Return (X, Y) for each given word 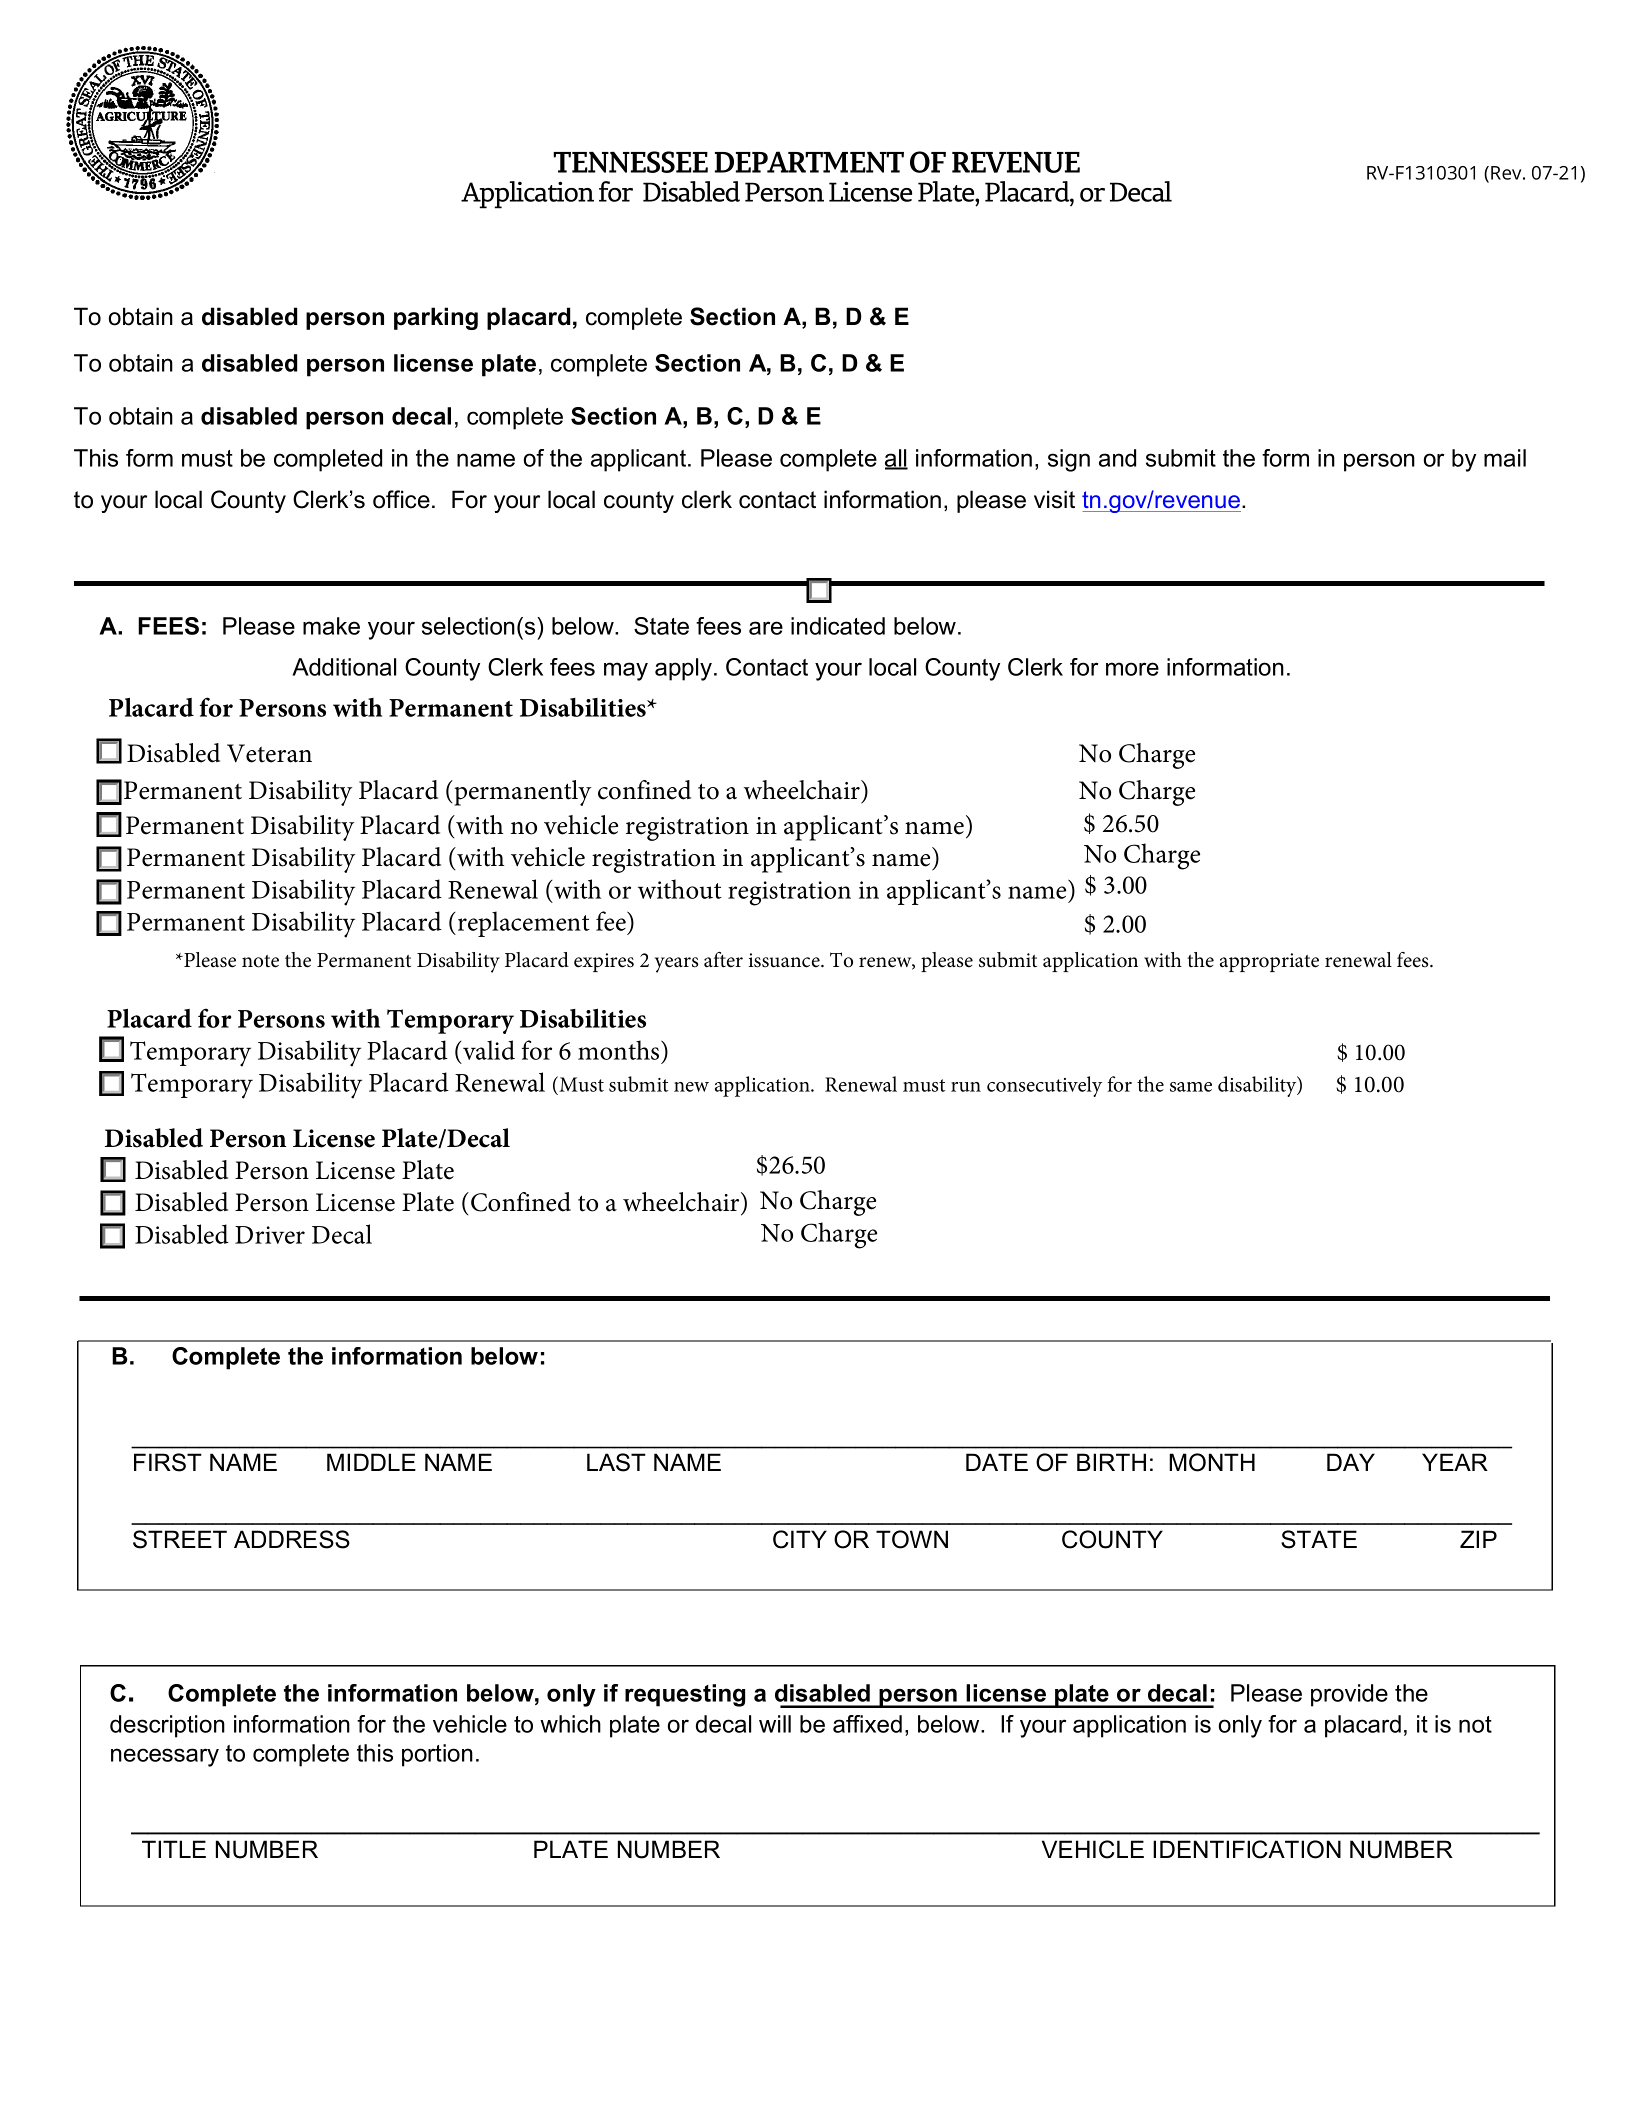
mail (1505, 458)
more (1132, 669)
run (966, 1087)
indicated (838, 626)
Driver (270, 1235)
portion (437, 1755)
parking (436, 318)
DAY (1351, 1462)
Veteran (269, 753)
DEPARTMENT (809, 162)
